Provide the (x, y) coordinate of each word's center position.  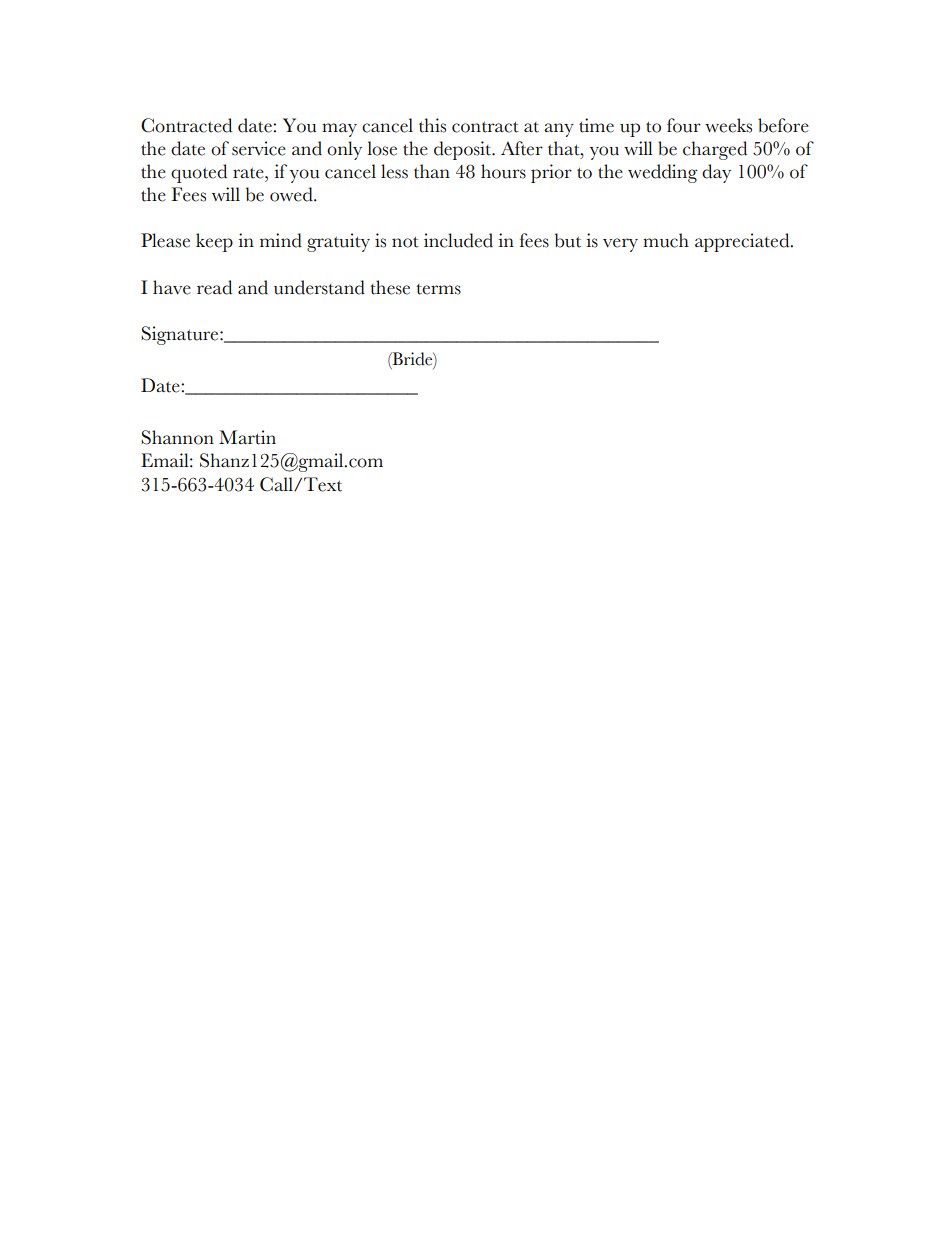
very (620, 245)
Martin (247, 437)
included (458, 240)
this (432, 125)
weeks (728, 125)
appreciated (743, 242)
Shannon (177, 437)
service (259, 148)
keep (214, 242)
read (214, 287)
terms (438, 289)
